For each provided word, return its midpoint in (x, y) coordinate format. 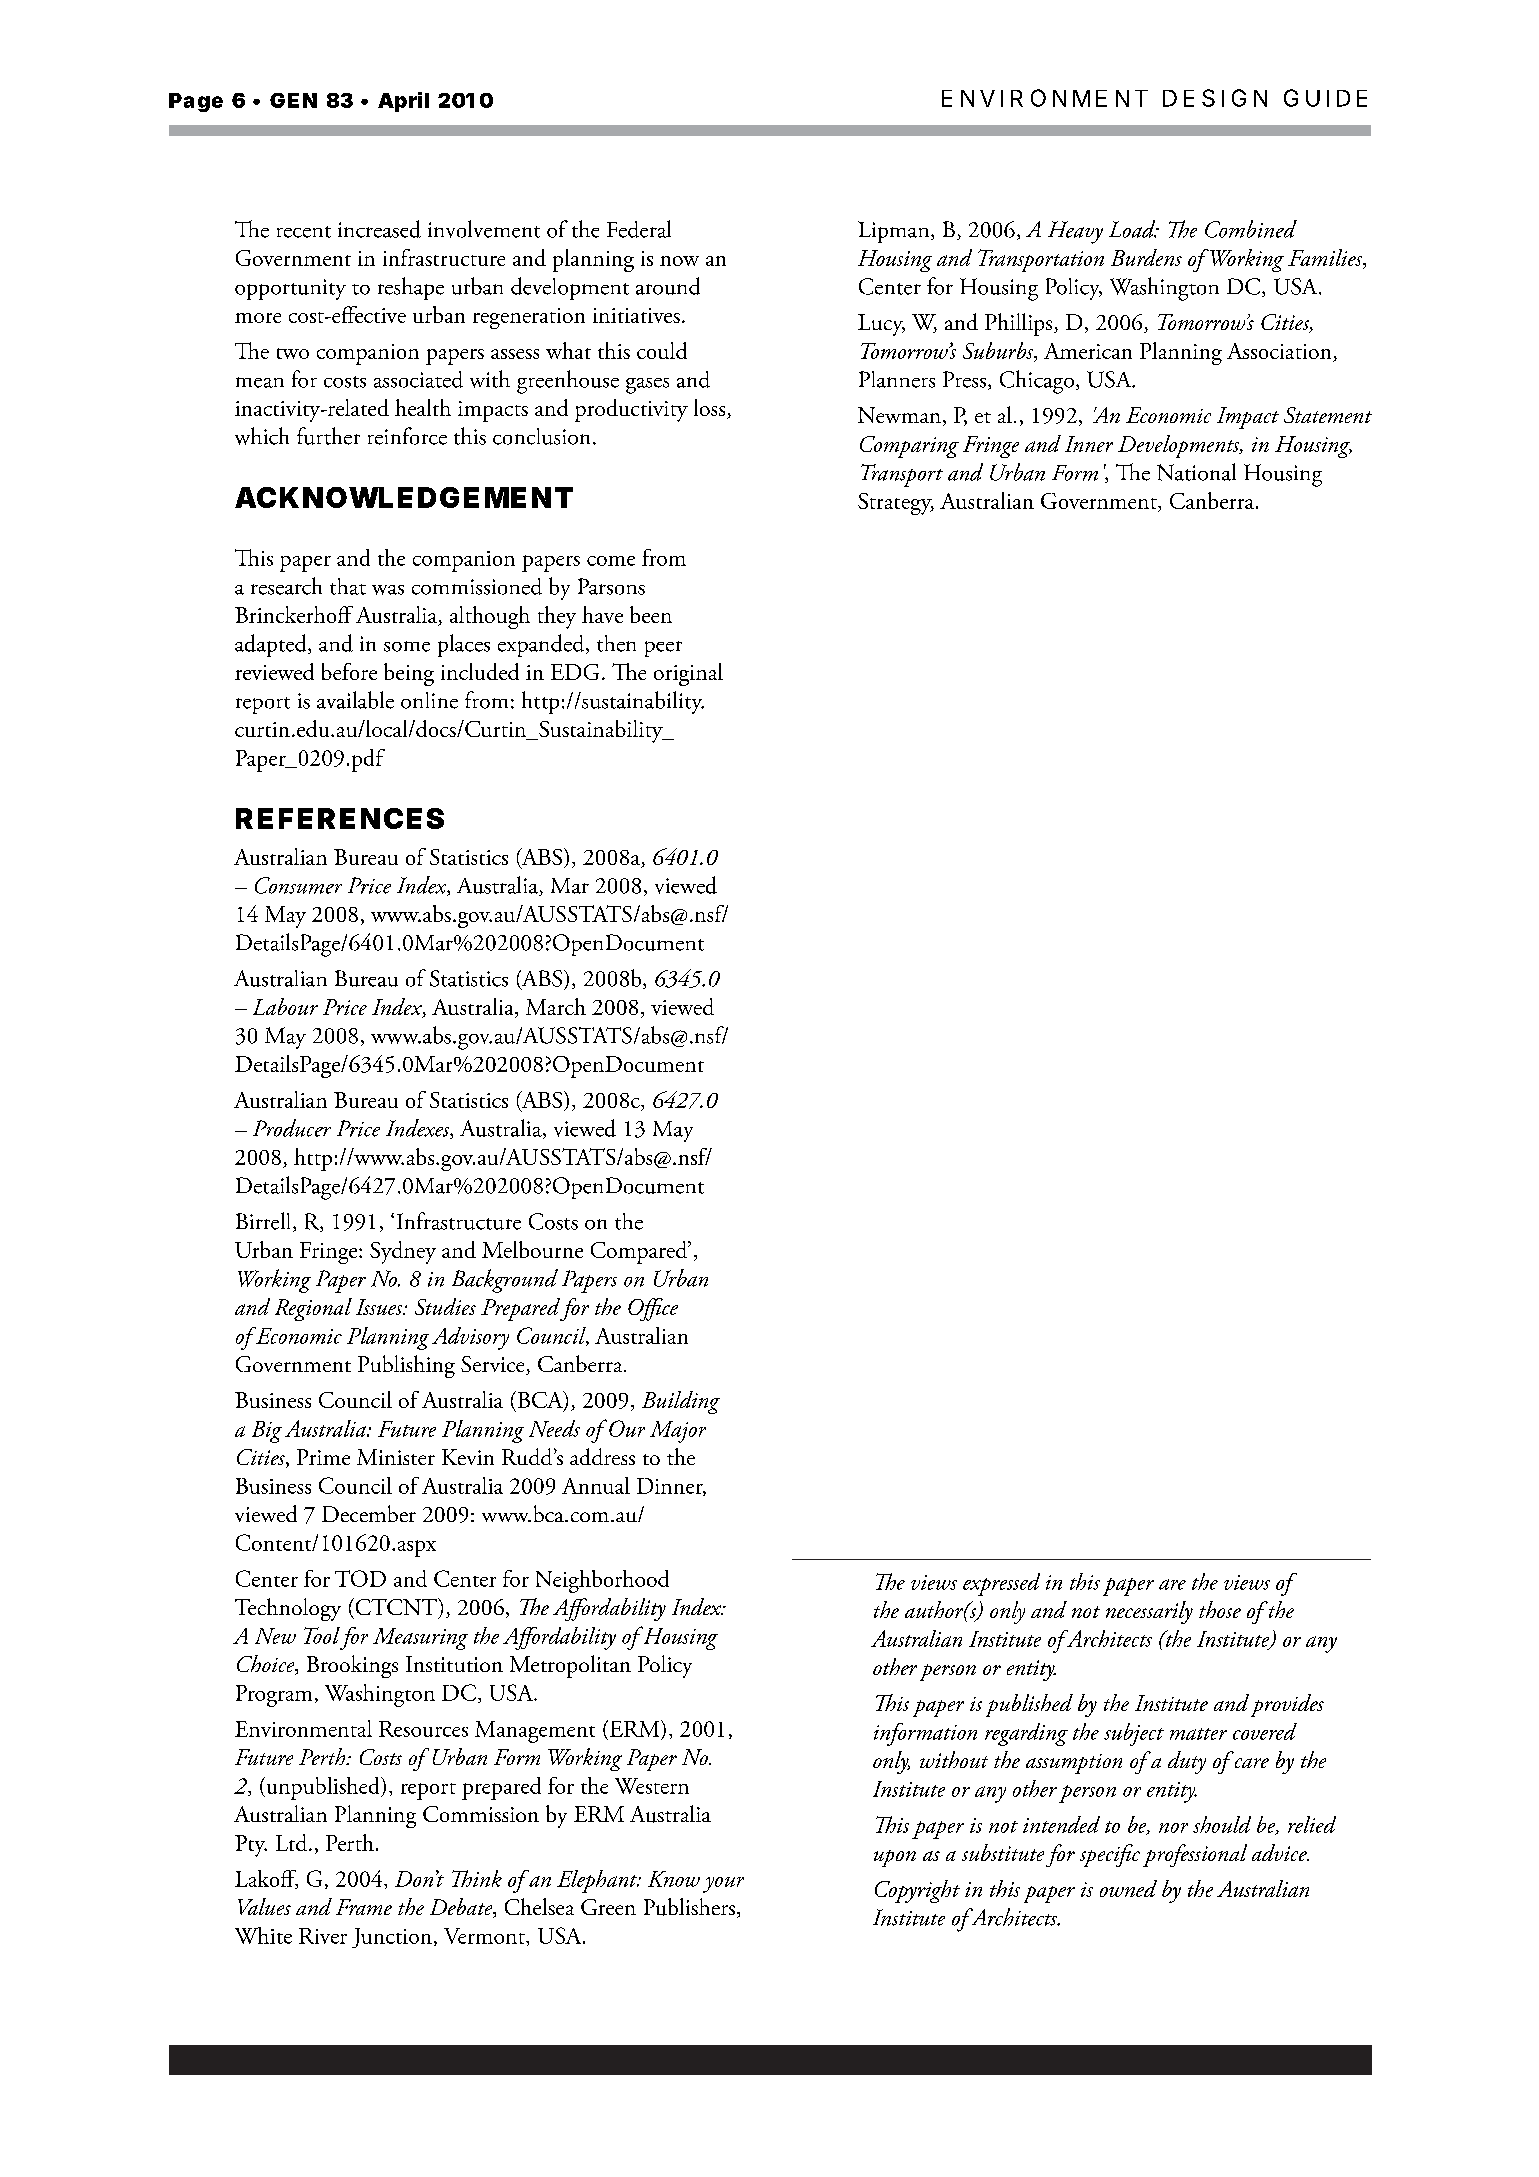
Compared (640, 1252)
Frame (364, 1907)
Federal (639, 229)
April (403, 102)
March (556, 1006)
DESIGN (1215, 98)
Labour (285, 1006)
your (723, 1885)
